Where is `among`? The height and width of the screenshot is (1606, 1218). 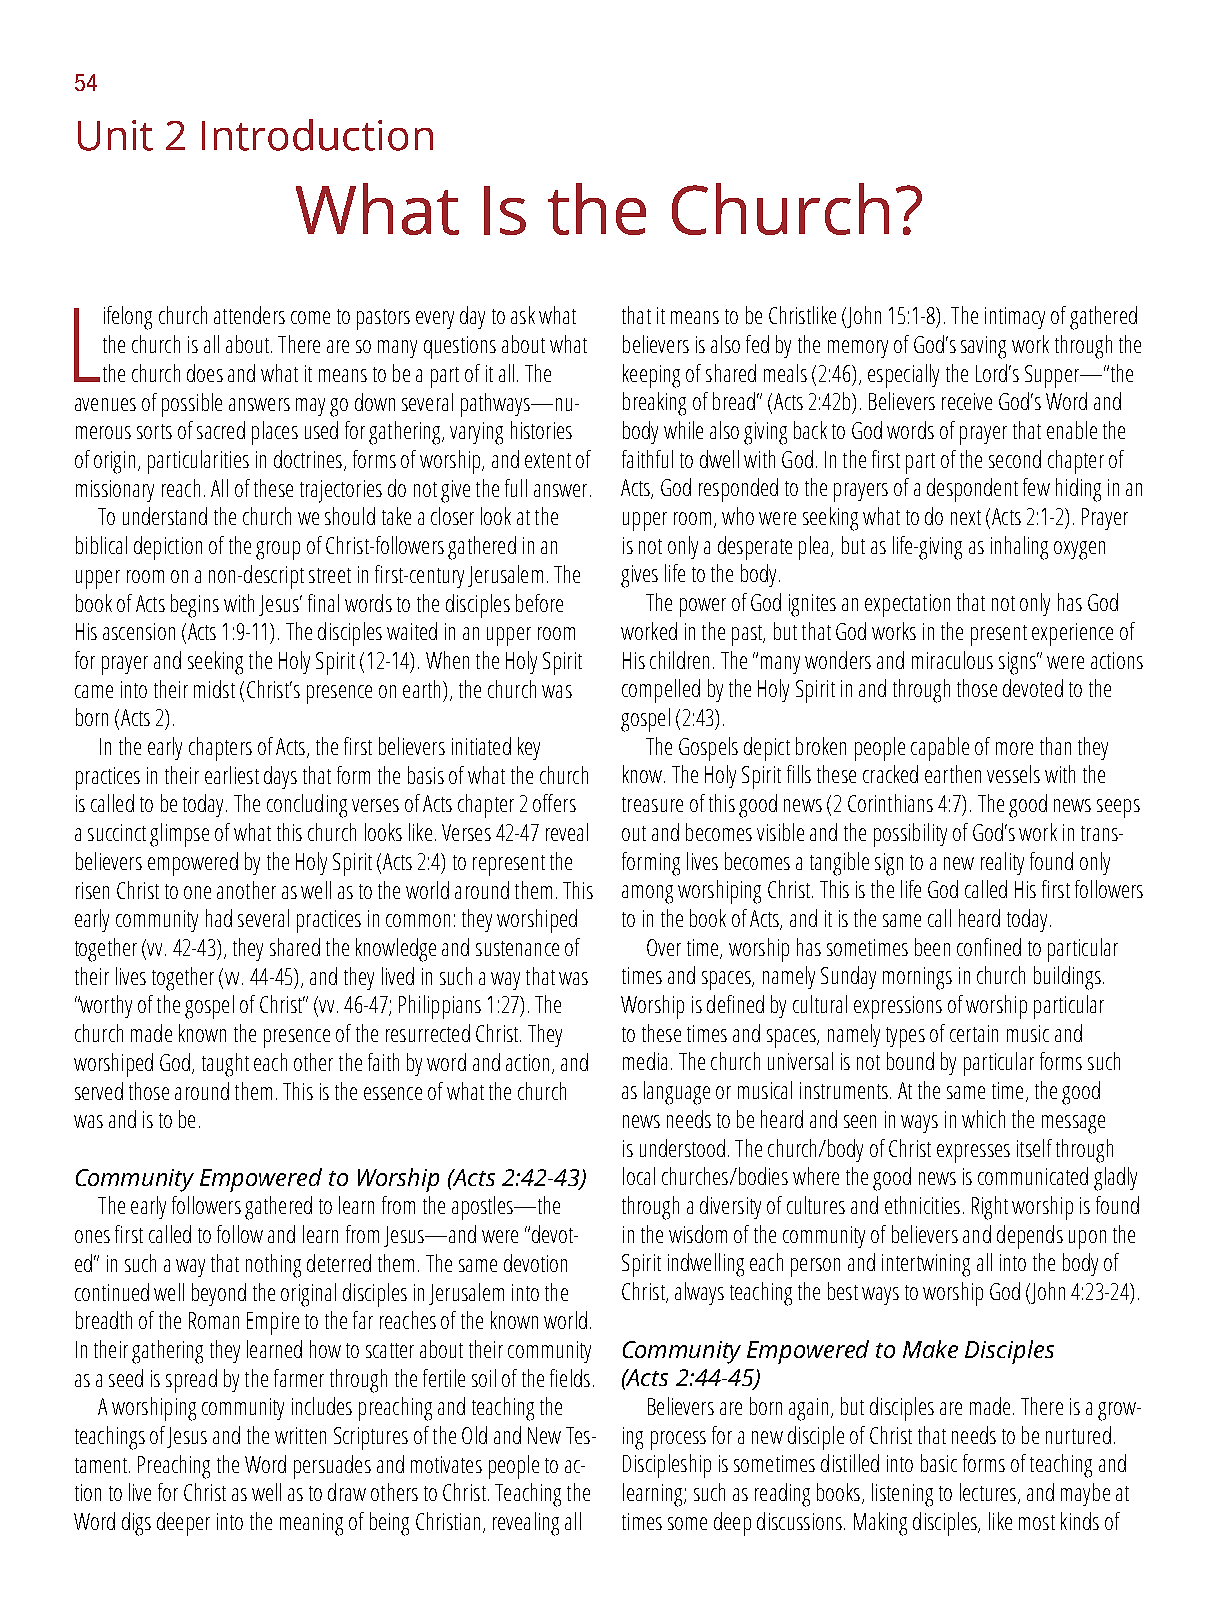
among is located at coordinates (647, 894).
